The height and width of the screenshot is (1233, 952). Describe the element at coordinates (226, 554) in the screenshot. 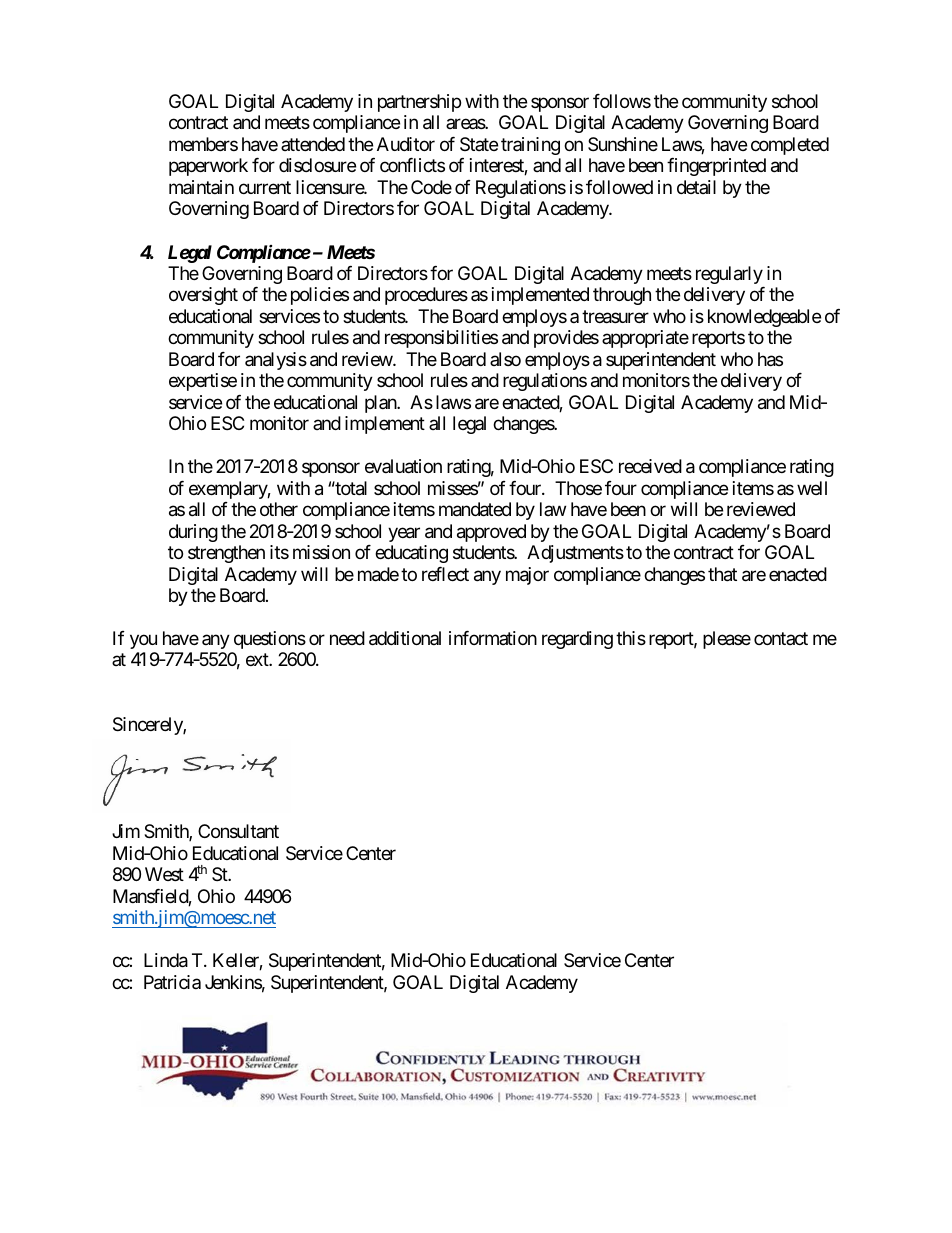

I see `strengthen` at that location.
